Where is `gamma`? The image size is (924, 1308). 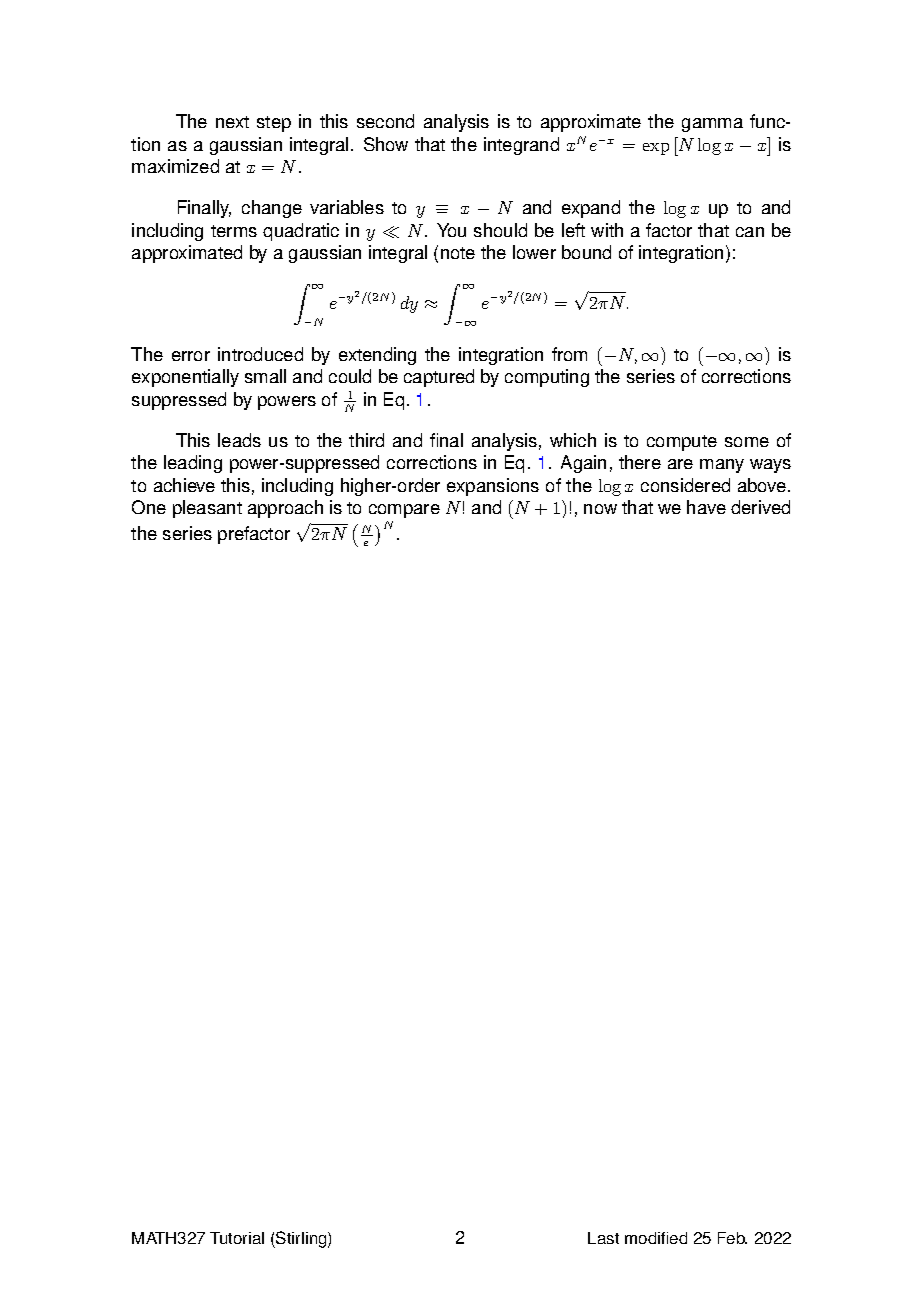 gamma is located at coordinates (712, 125).
